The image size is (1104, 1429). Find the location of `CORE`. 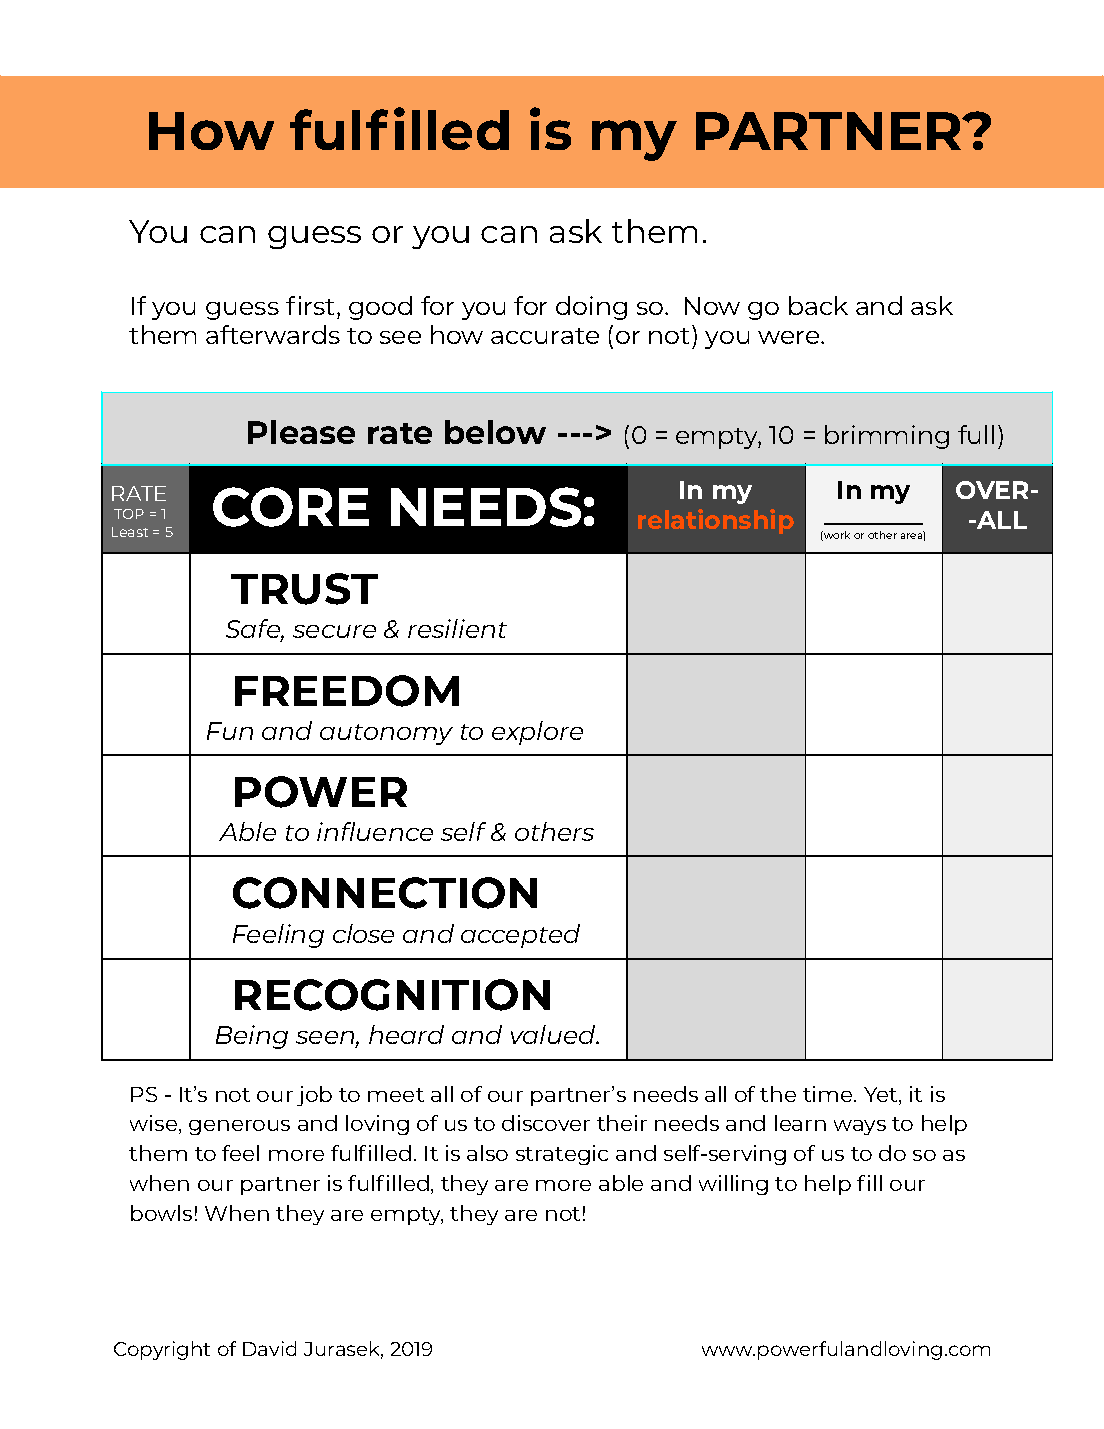

CORE is located at coordinates (291, 507).
